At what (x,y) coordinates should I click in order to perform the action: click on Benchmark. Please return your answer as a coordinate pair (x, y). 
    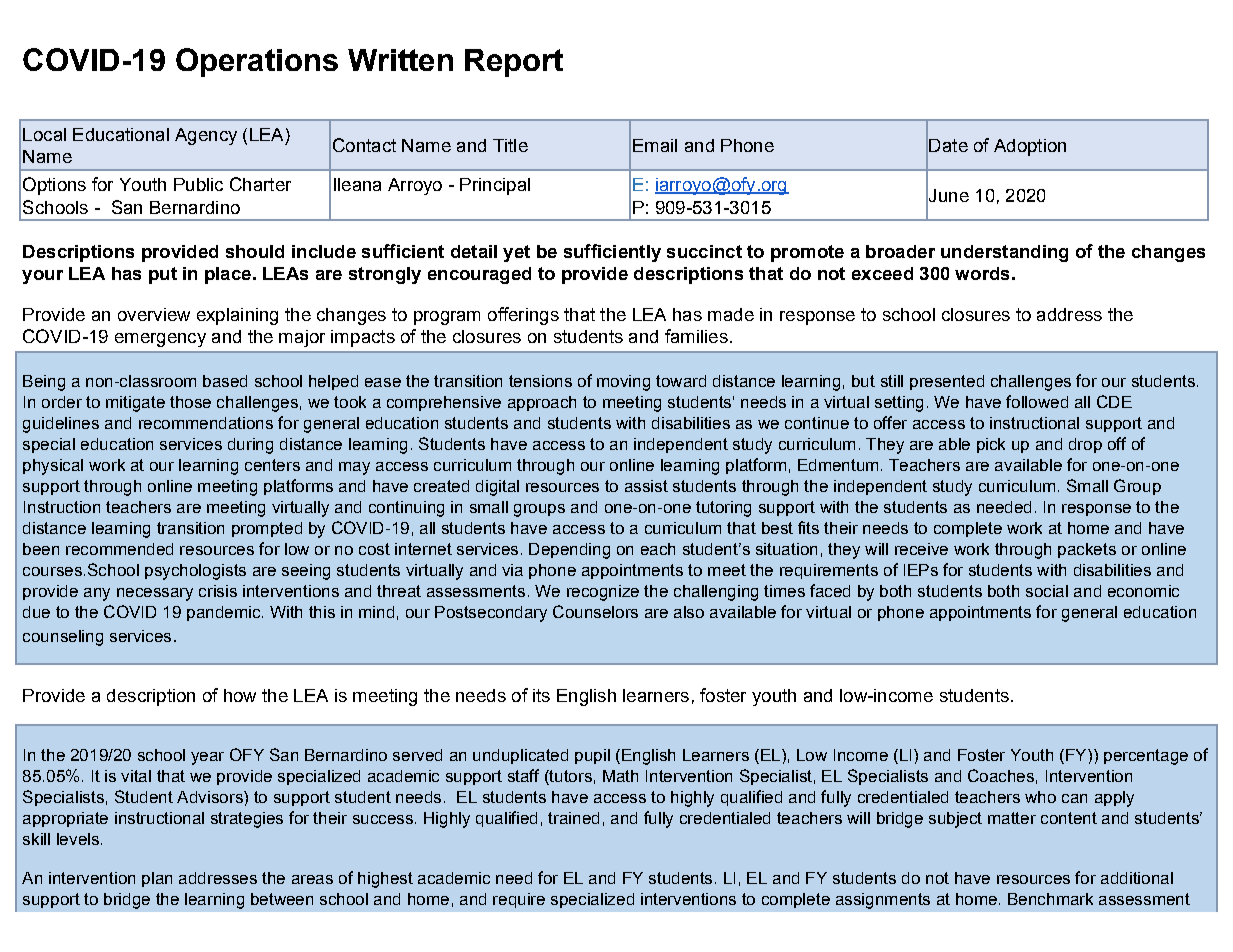
    Looking at the image, I should click on (1050, 899).
